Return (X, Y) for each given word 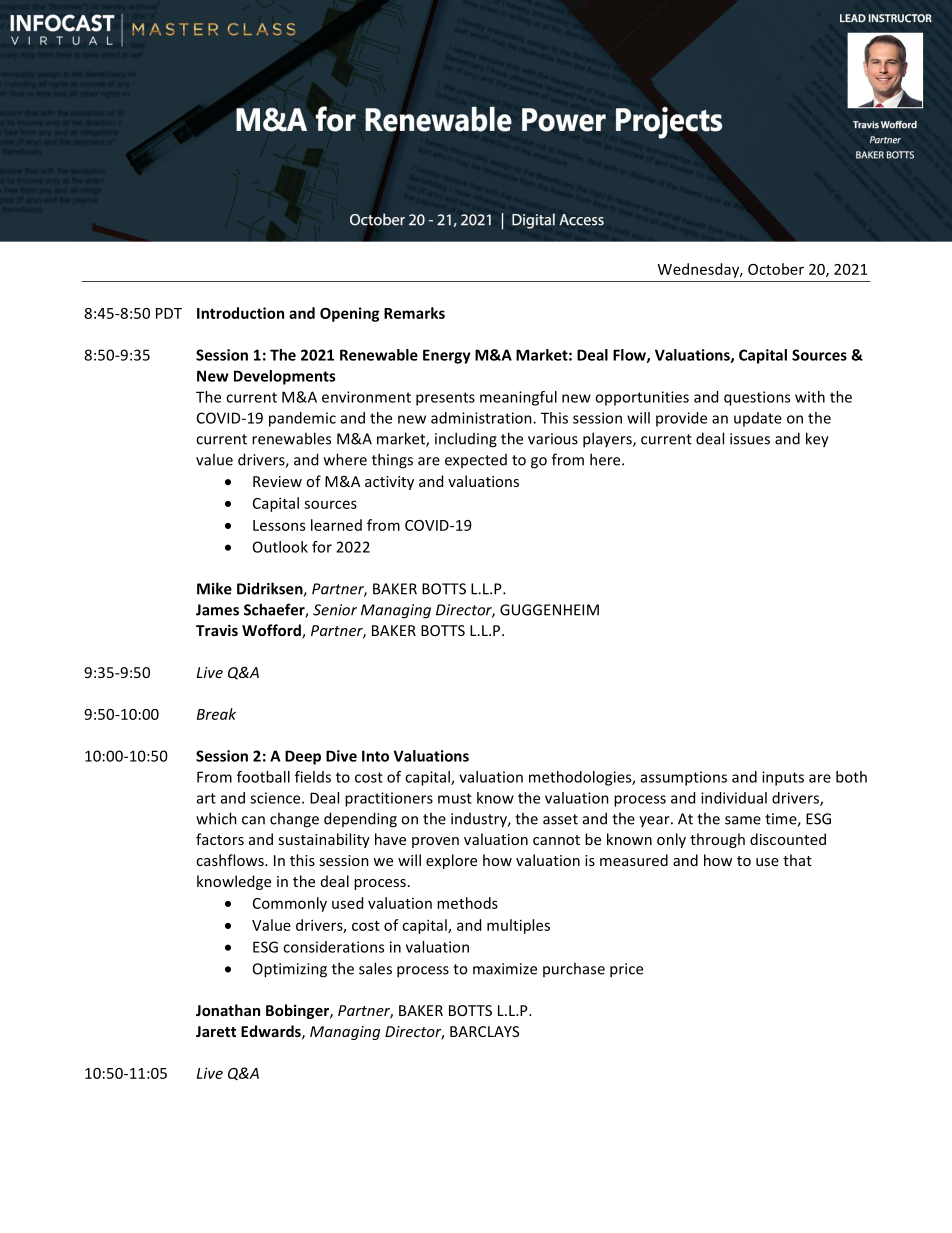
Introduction (240, 313)
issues (750, 439)
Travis (217, 630)
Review (277, 481)
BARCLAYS (484, 1031)
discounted (788, 839)
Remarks (414, 313)
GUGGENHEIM (549, 610)
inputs (783, 778)
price (626, 970)
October (776, 269)
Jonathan (228, 1010)
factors (220, 839)
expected (476, 461)
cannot (556, 840)
